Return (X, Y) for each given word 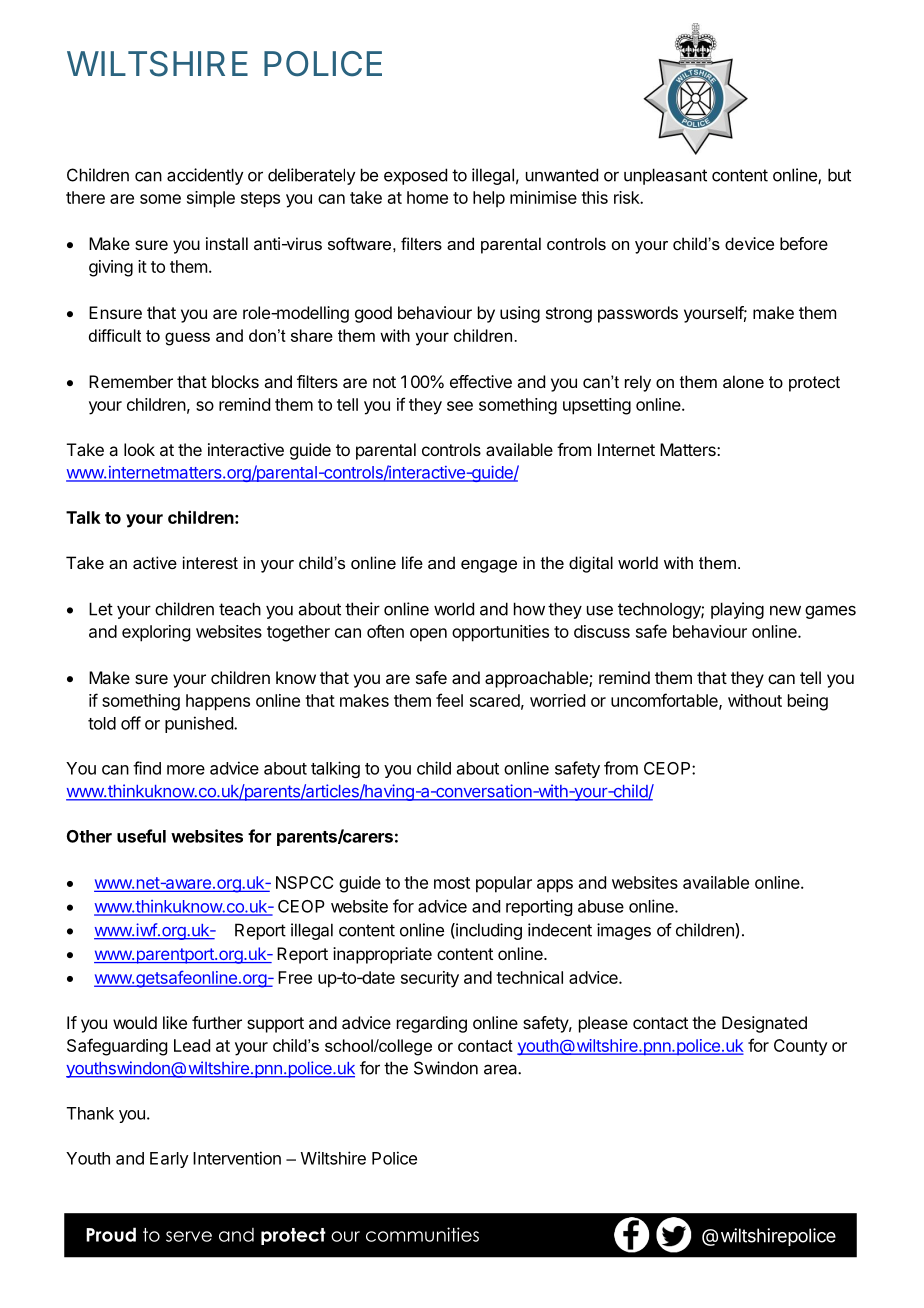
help (489, 199)
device (749, 243)
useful (141, 836)
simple (211, 199)
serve (189, 1236)
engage (489, 566)
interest (210, 562)
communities (422, 1234)
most (452, 883)
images (624, 931)
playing (737, 610)
